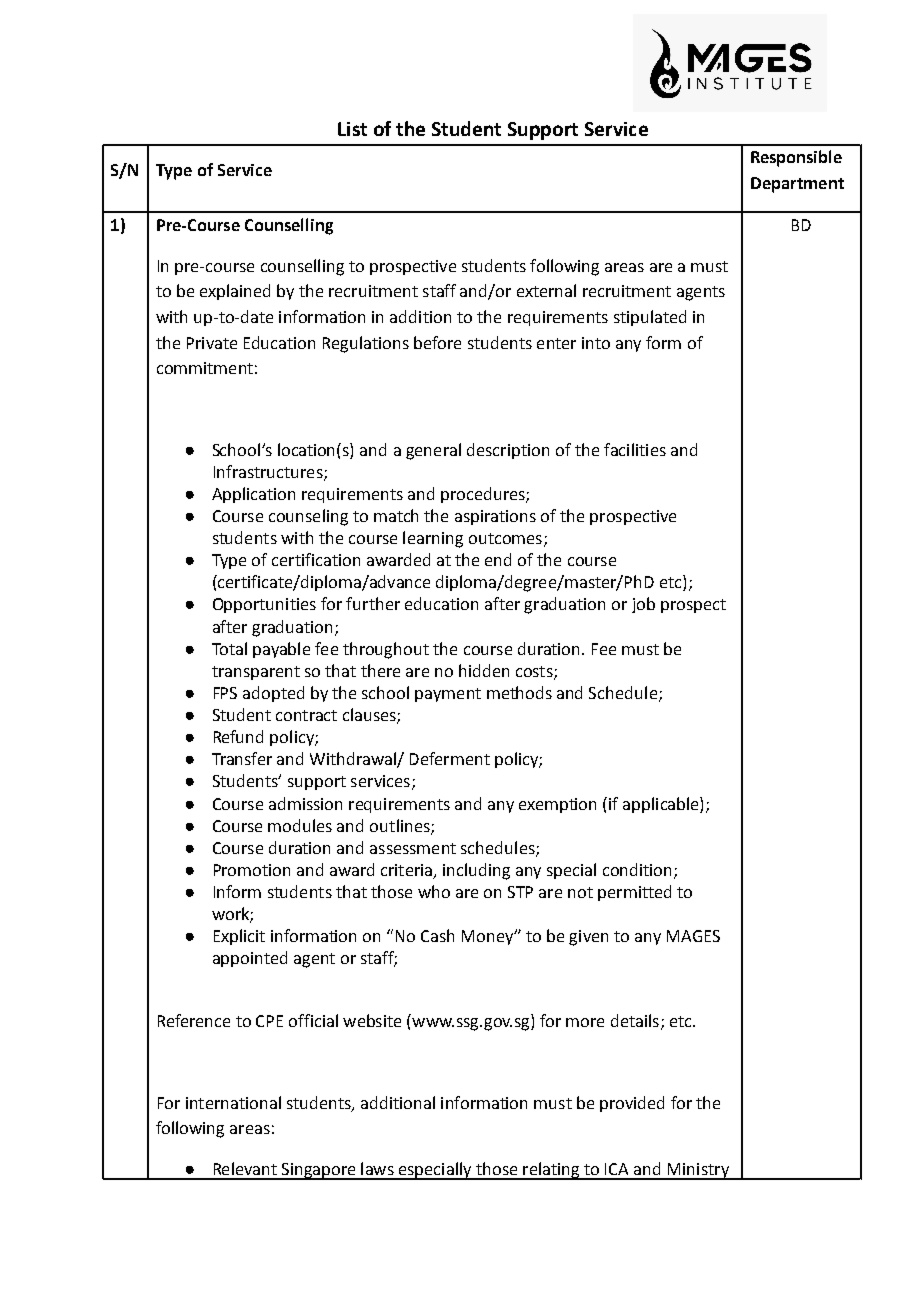 The height and width of the screenshot is (1307, 924). What do you see at coordinates (352, 129) in the screenshot?
I see `List` at bounding box center [352, 129].
